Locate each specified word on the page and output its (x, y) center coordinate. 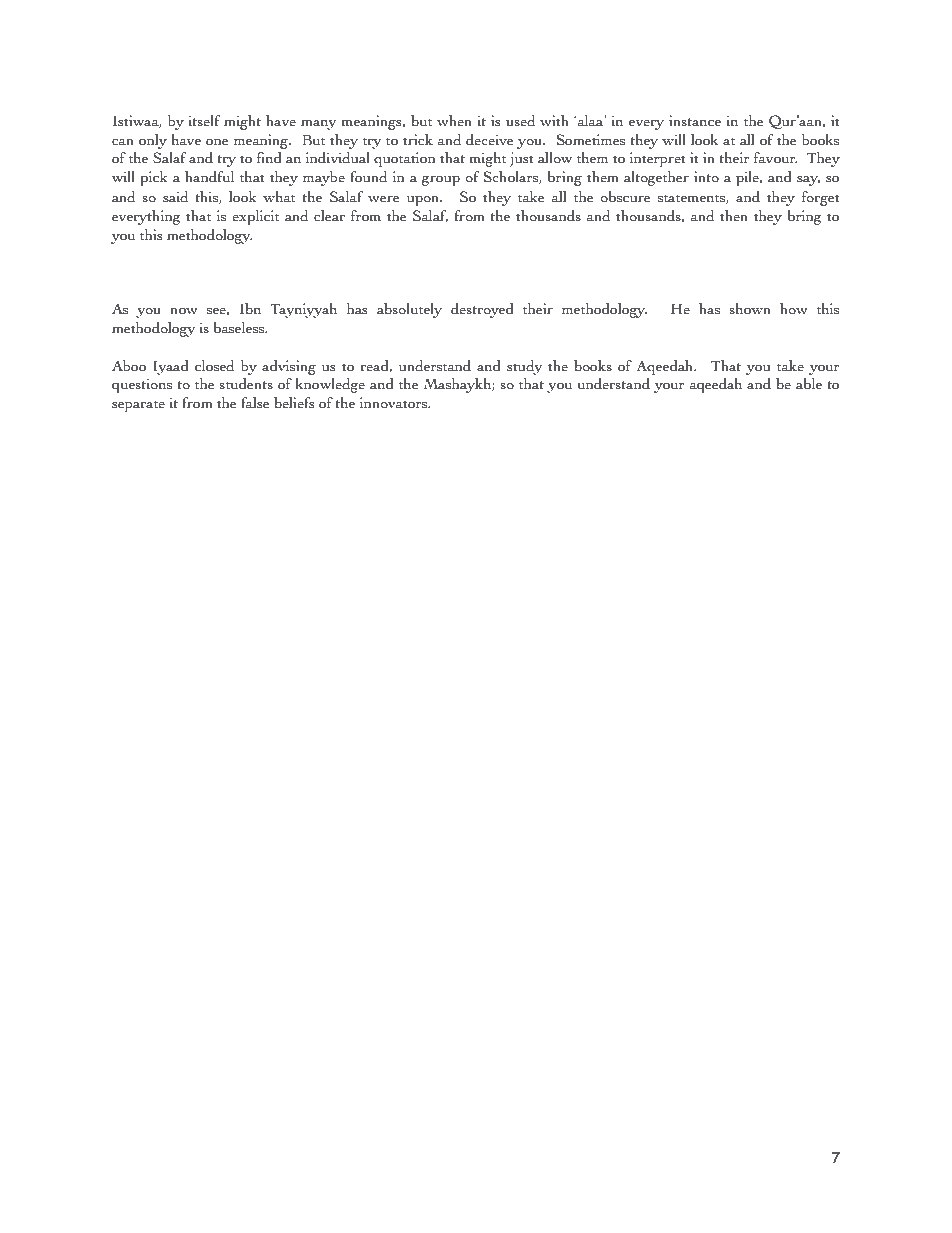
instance (695, 121)
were (383, 199)
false (255, 403)
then (734, 216)
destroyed (482, 310)
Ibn (250, 309)
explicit (255, 217)
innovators (395, 403)
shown (750, 309)
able (809, 384)
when (454, 121)
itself (204, 121)
